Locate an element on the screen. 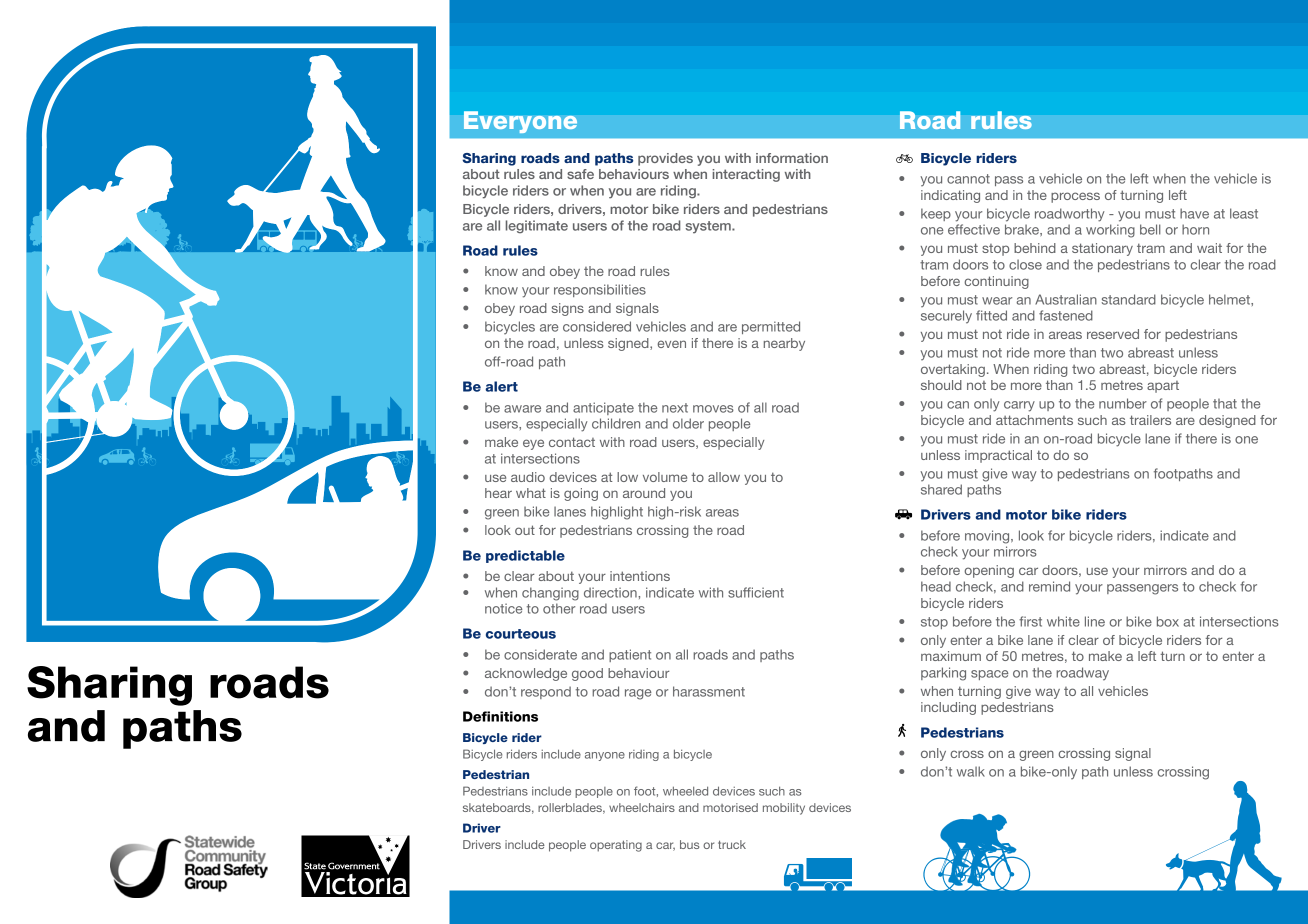 This screenshot has height=924, width=1308. box is located at coordinates (1168, 621).
